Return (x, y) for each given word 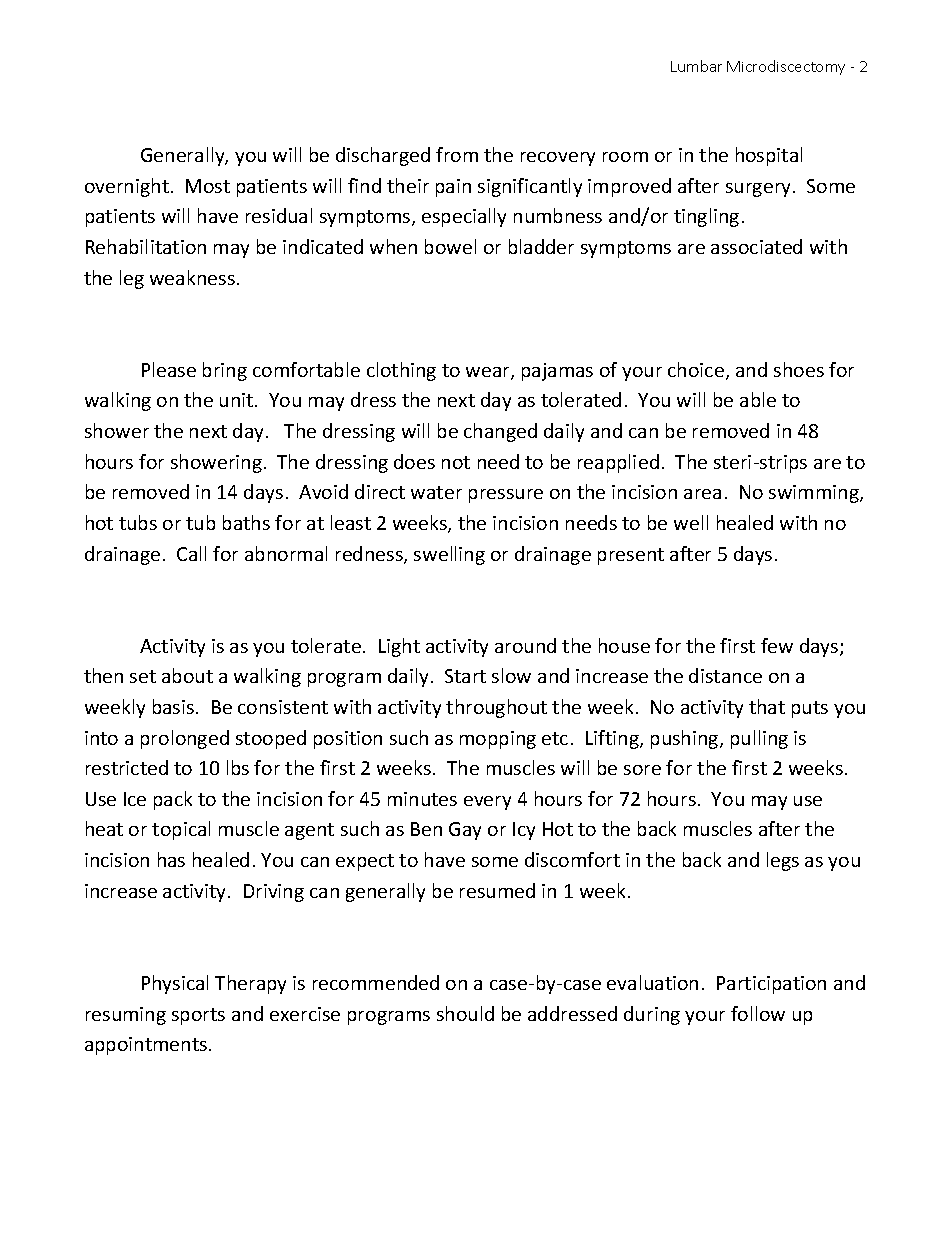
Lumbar (696, 66)
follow (758, 1013)
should (465, 1013)
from (457, 154)
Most (208, 186)
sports (198, 1016)
